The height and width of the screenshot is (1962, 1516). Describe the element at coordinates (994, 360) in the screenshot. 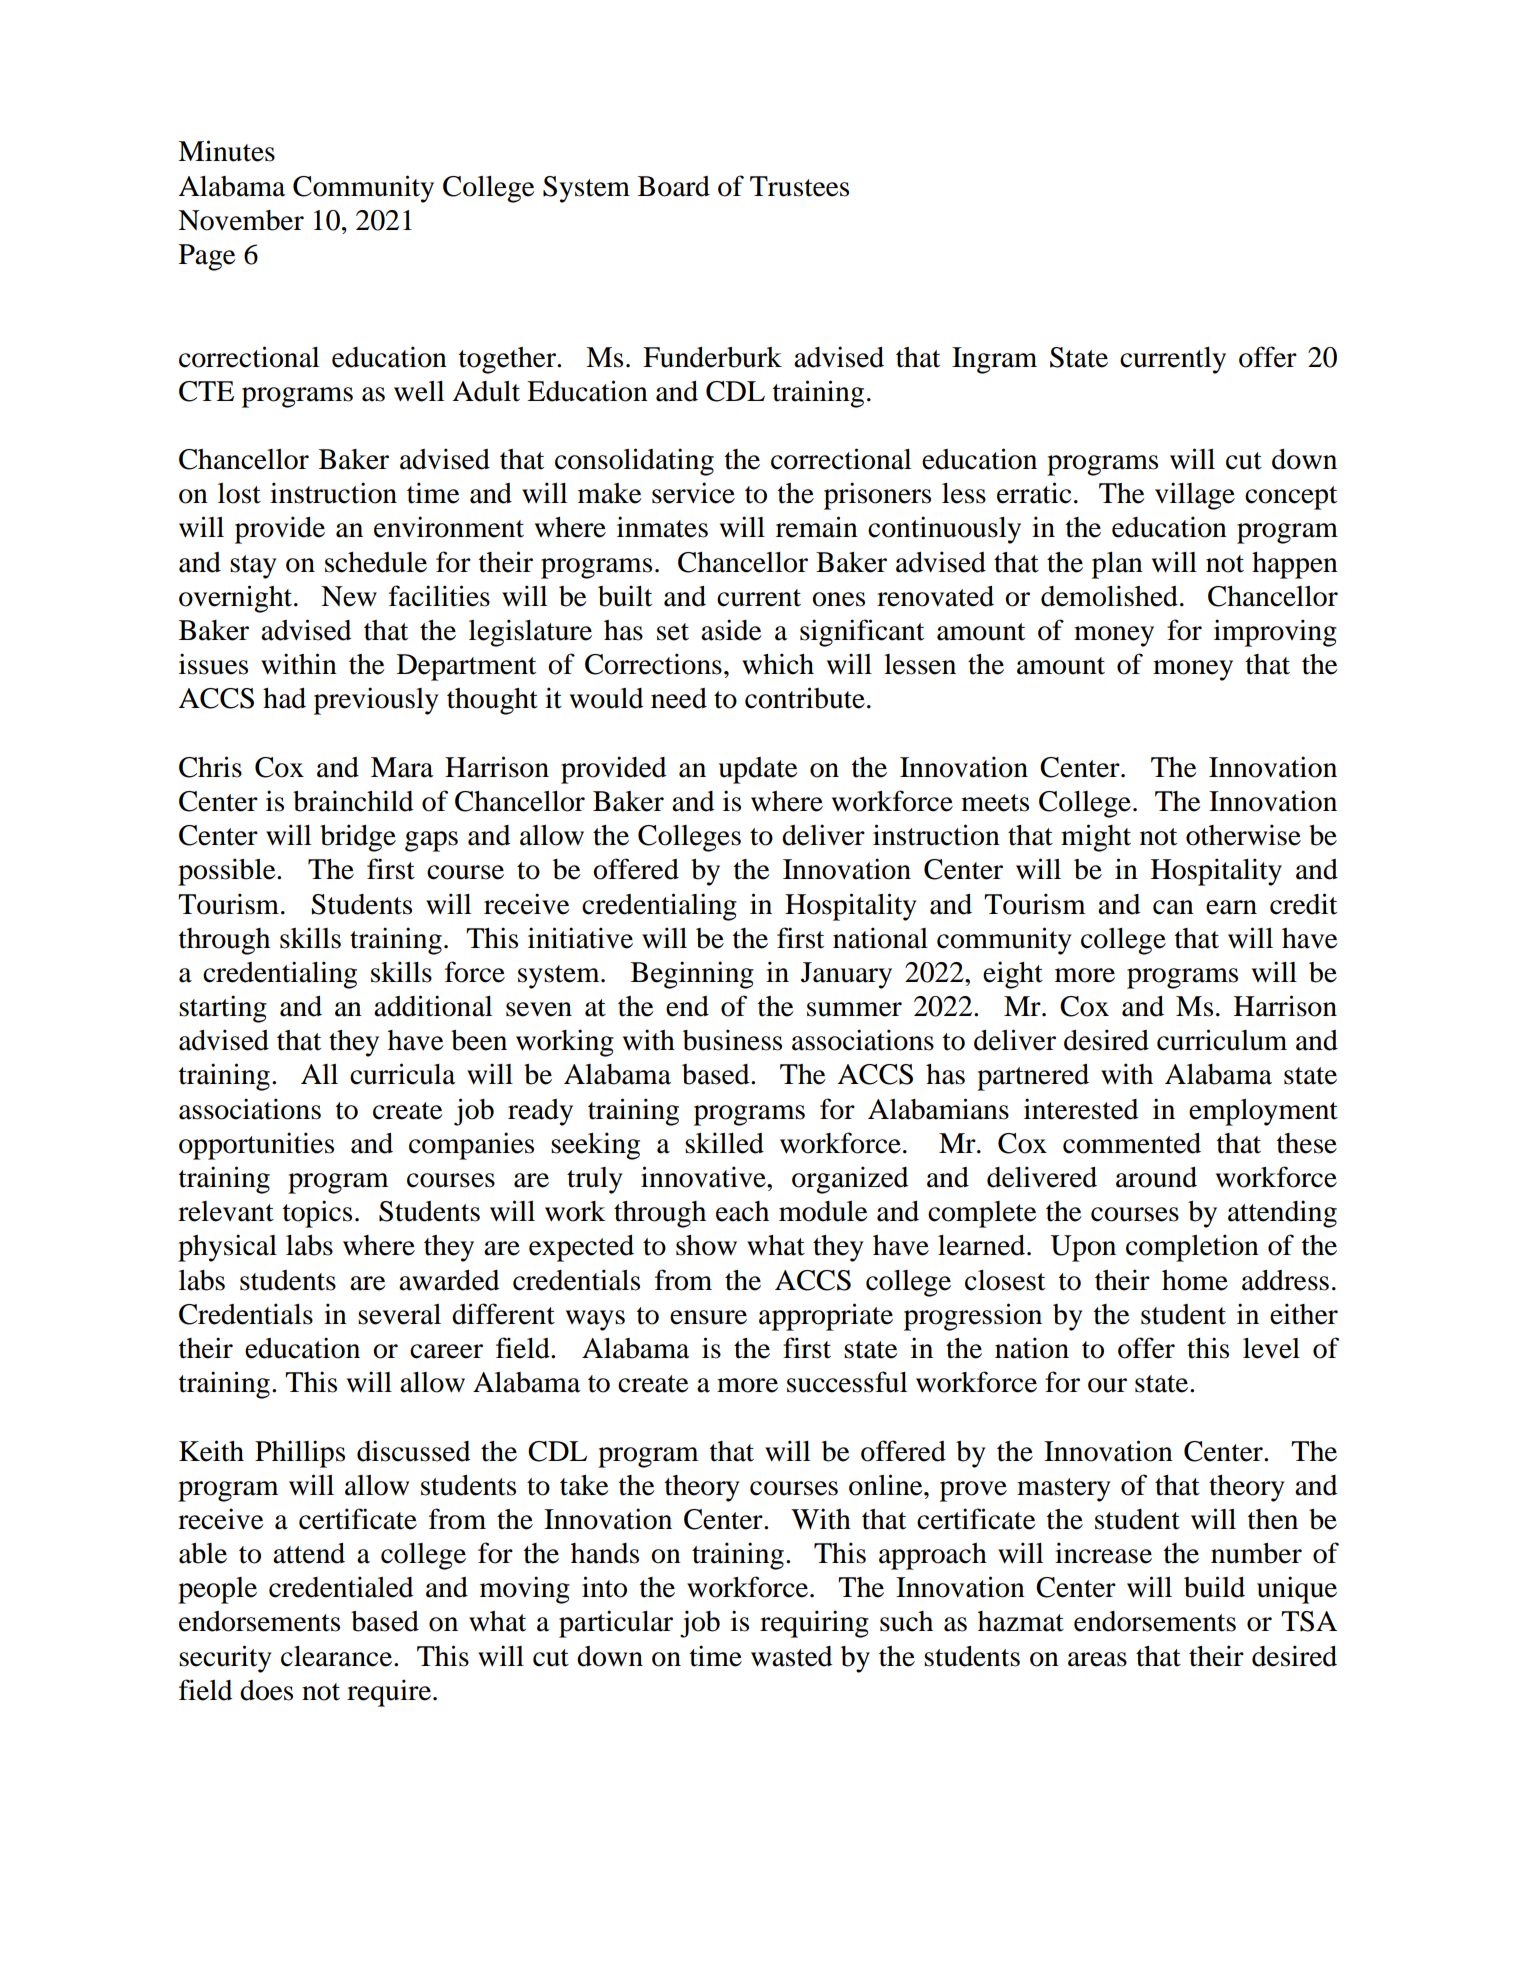

I see `Ingram` at that location.
